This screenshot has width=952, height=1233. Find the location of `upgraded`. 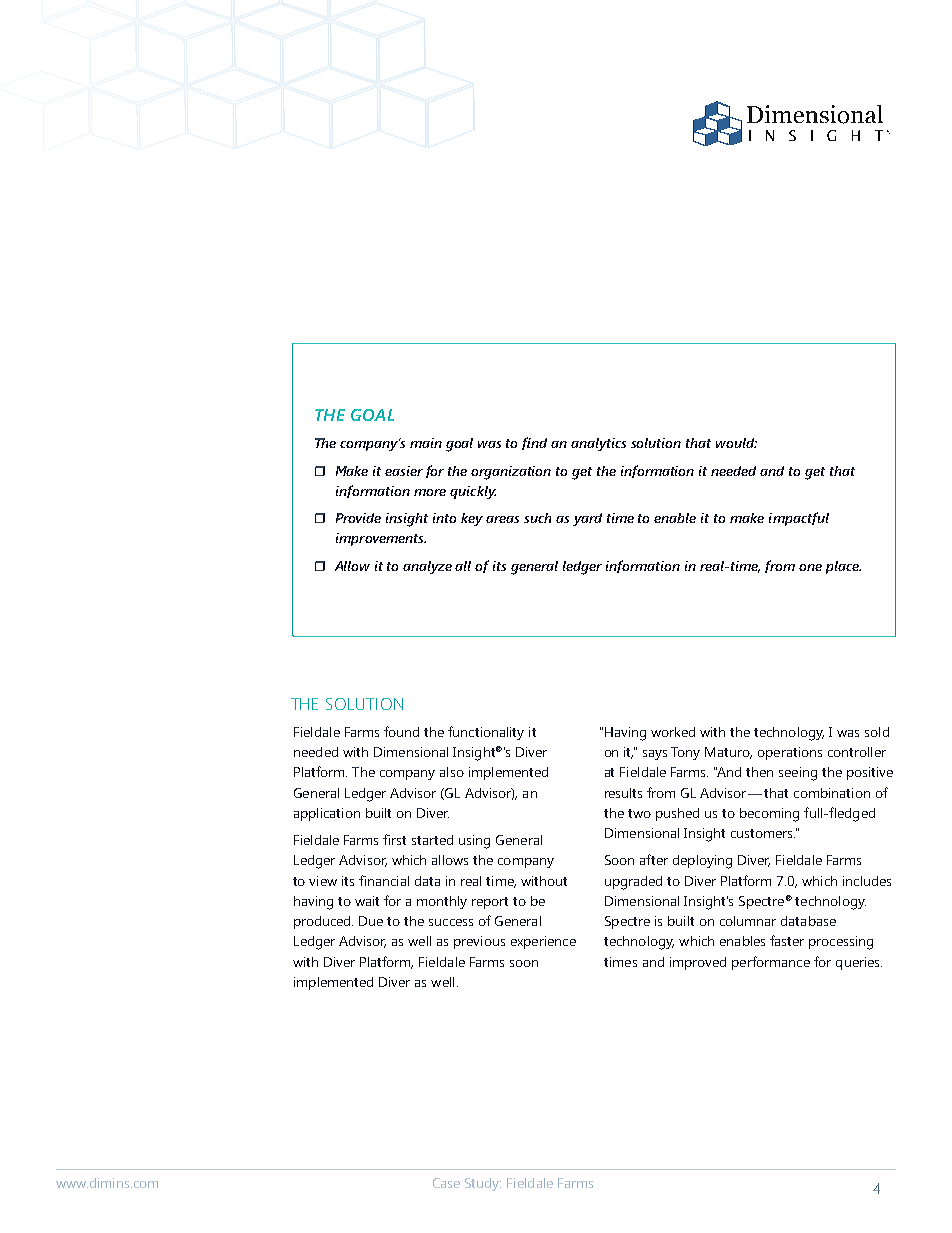

upgraded is located at coordinates (633, 883).
